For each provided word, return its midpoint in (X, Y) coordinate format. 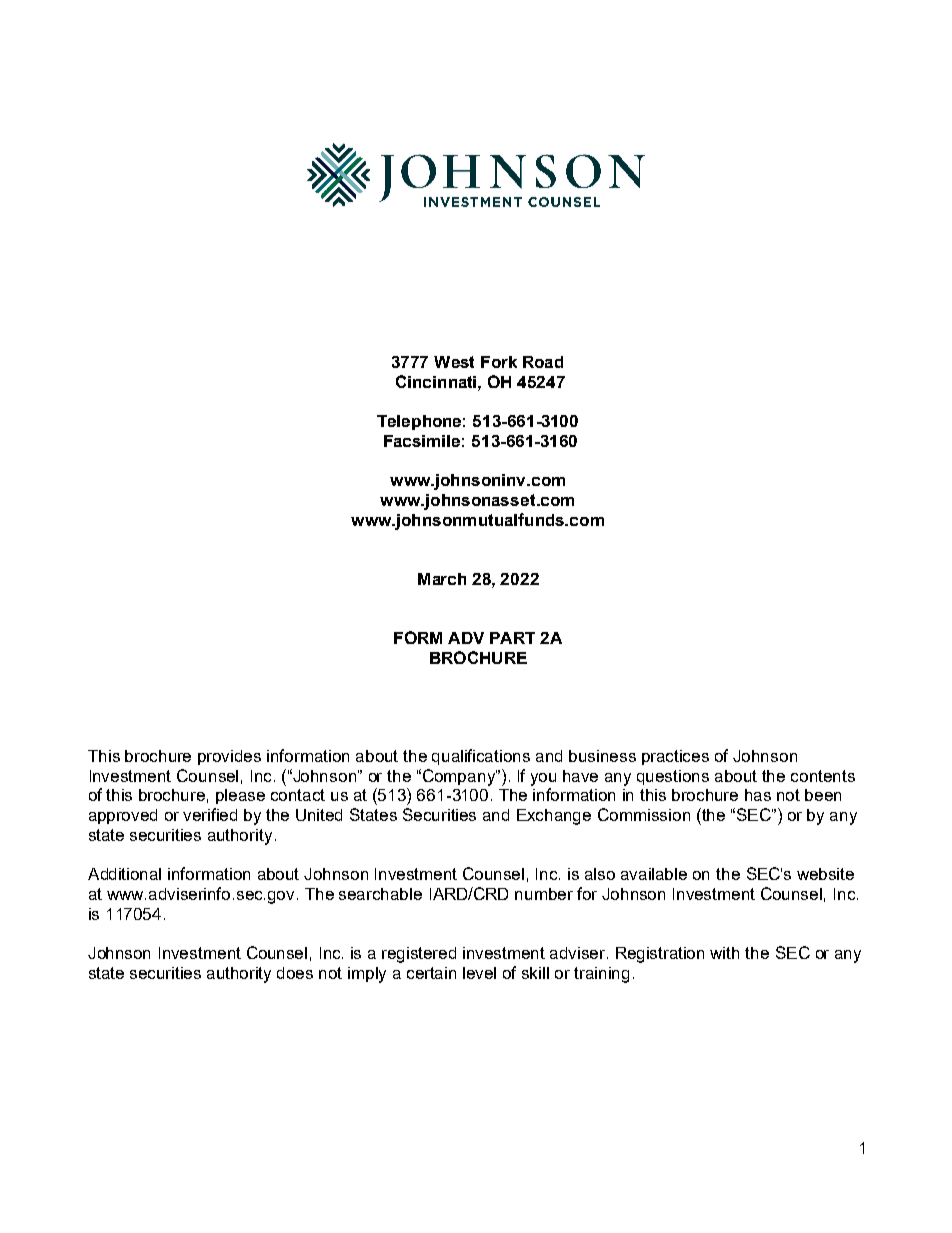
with (724, 953)
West (454, 362)
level (479, 973)
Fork (499, 362)
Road (543, 362)
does (295, 973)
